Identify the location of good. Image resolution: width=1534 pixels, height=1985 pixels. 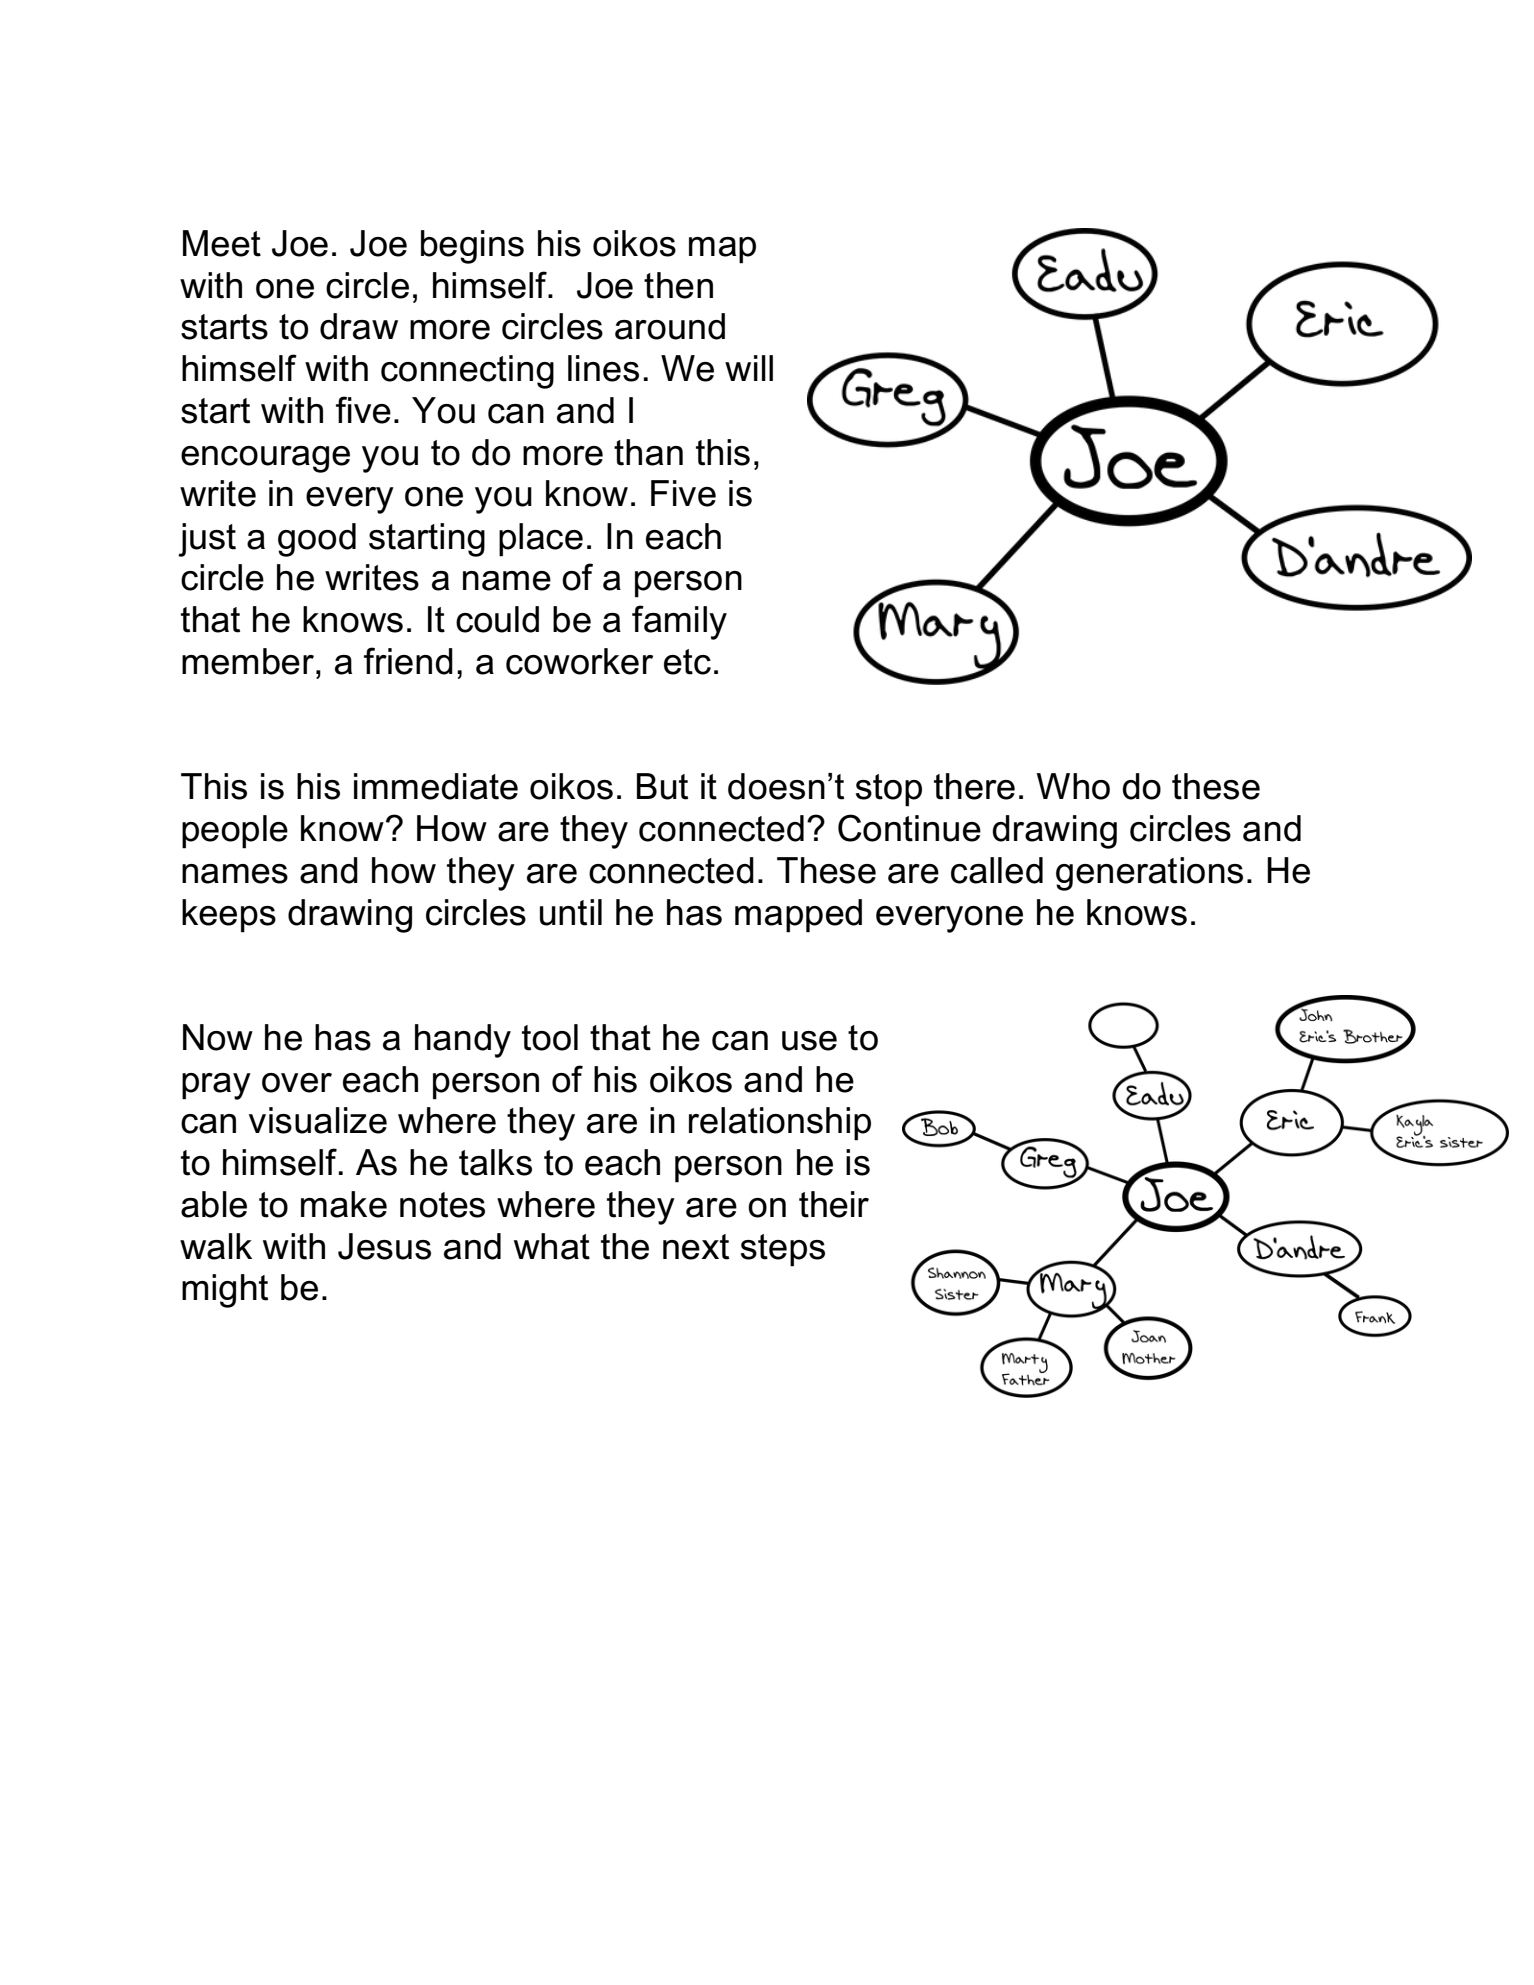
(317, 540).
